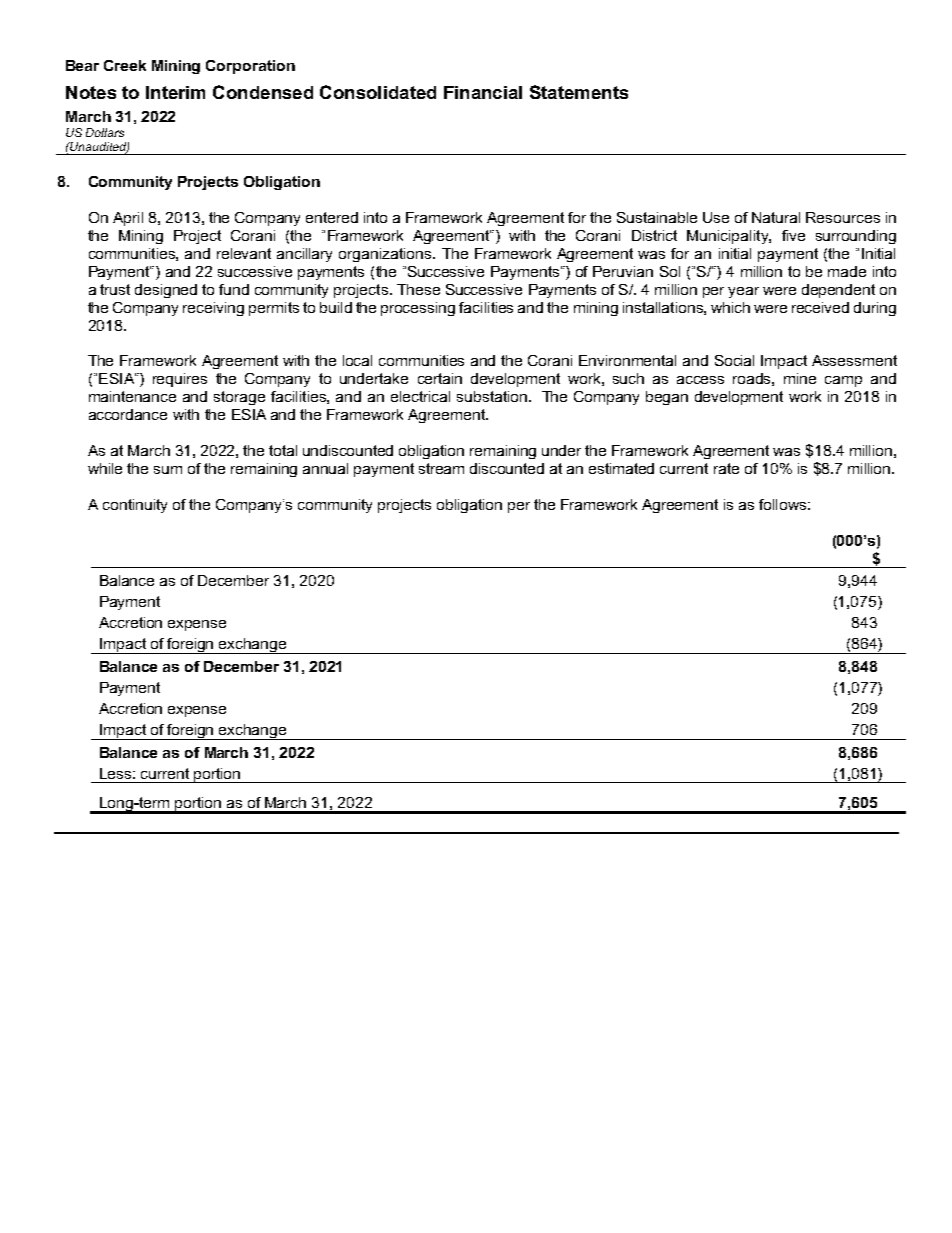 Image resolution: width=952 pixels, height=1233 pixels. What do you see at coordinates (332, 217) in the screenshot?
I see `entered` at bounding box center [332, 217].
